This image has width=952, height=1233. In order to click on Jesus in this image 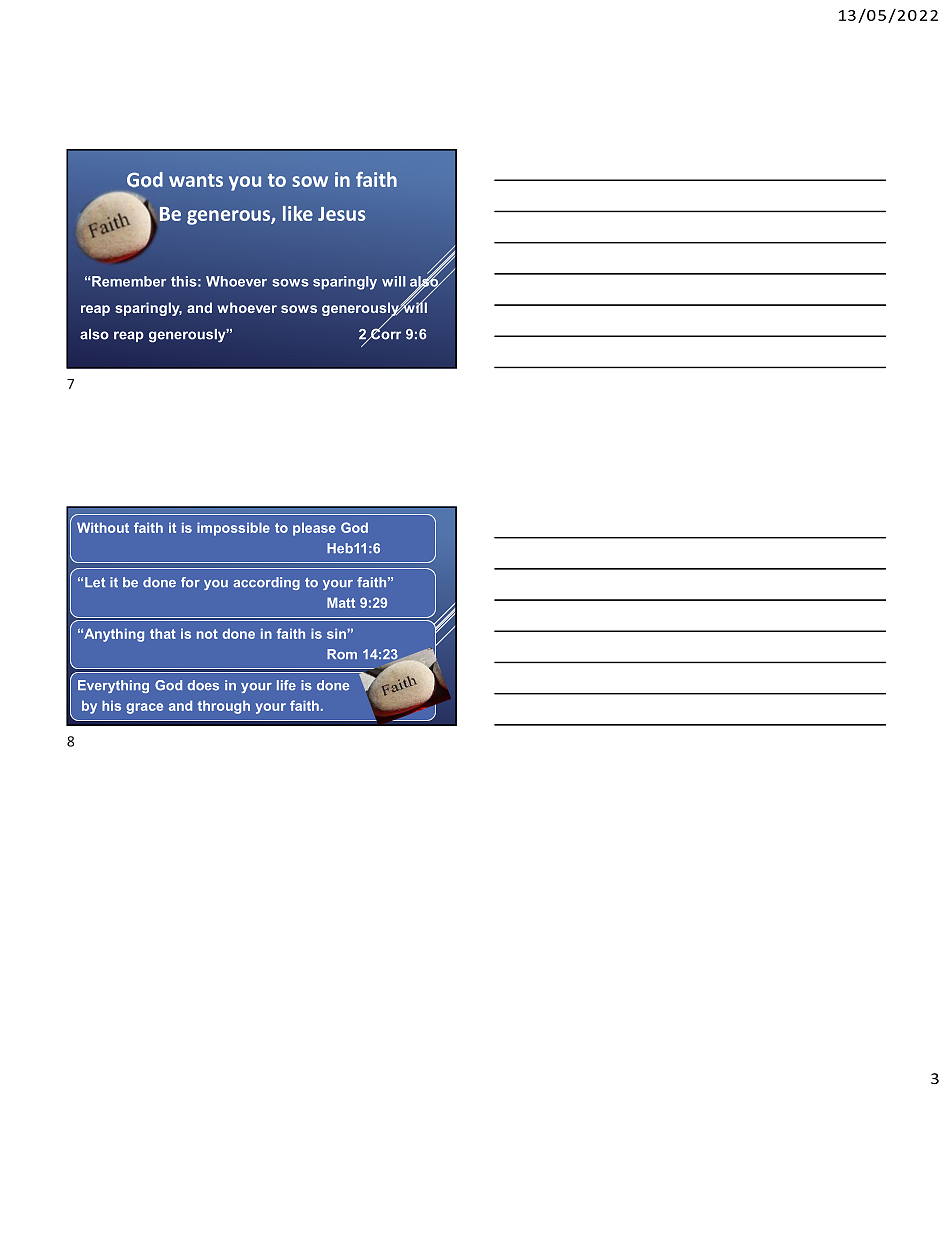, I will do `click(341, 214)`.
